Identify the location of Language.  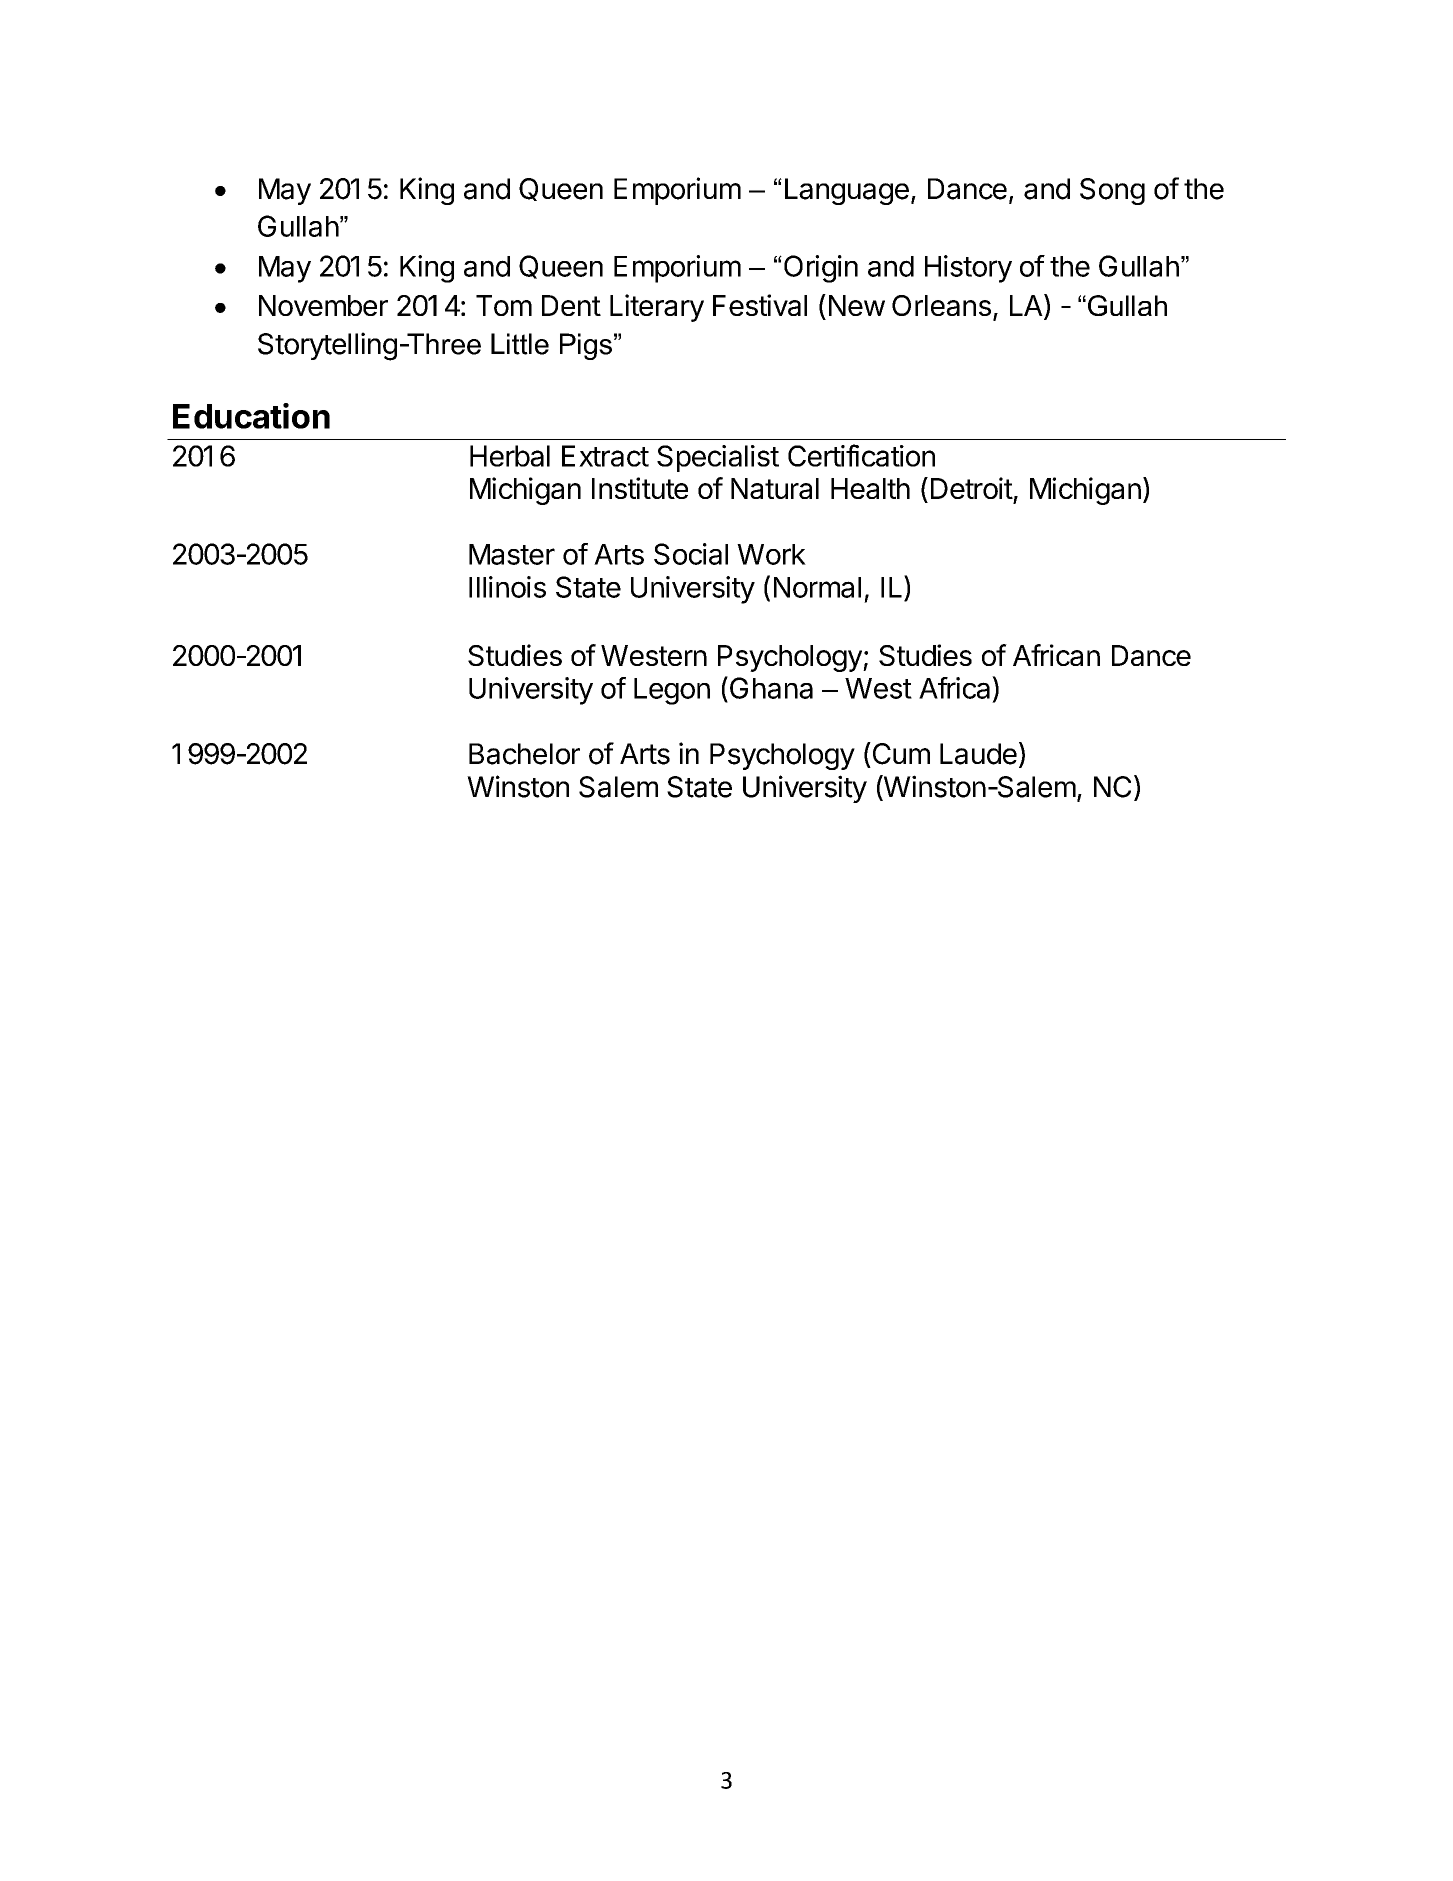
(847, 191).
